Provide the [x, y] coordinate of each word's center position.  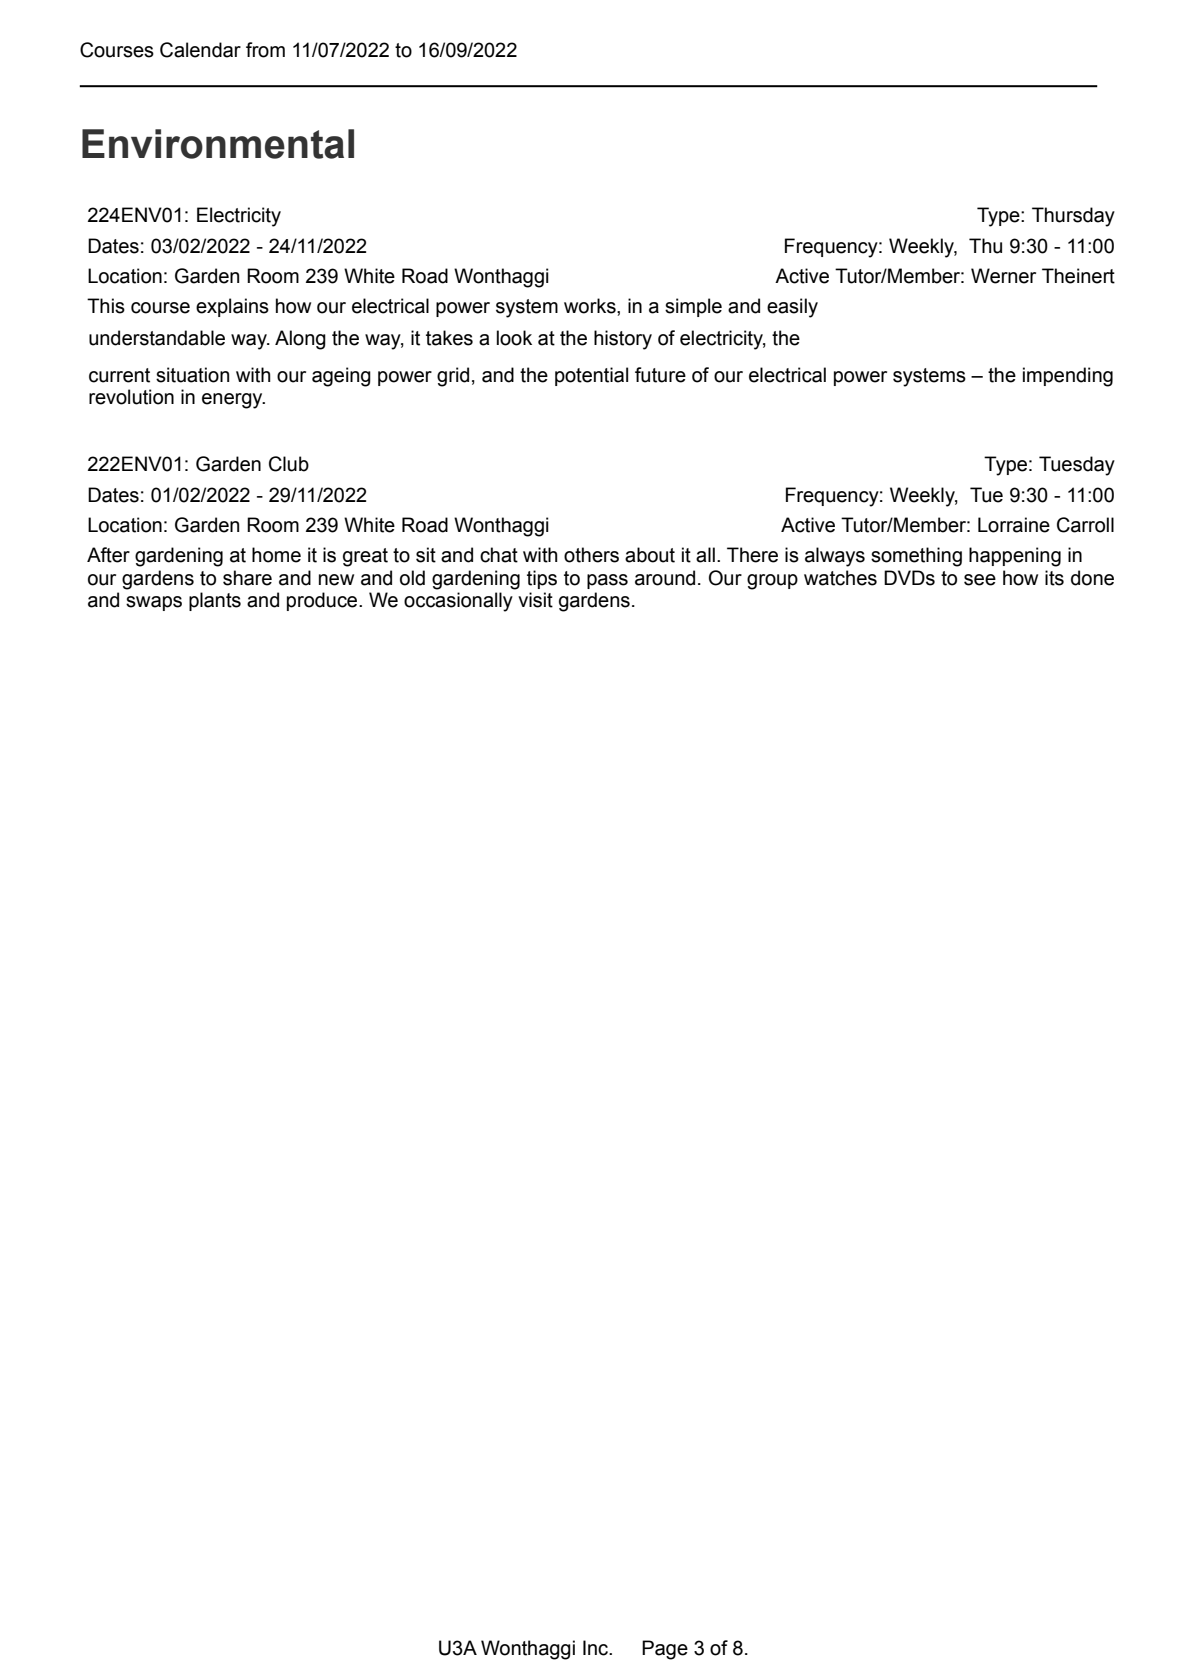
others [591, 555]
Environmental [218, 144]
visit [535, 600]
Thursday [1073, 217]
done [1092, 578]
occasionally [458, 602]
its [1054, 578]
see [980, 580]
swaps [154, 603]
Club [289, 464]
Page [665, 1650]
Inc [597, 1648]
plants [215, 601]
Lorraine [1014, 525]
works [591, 306]
